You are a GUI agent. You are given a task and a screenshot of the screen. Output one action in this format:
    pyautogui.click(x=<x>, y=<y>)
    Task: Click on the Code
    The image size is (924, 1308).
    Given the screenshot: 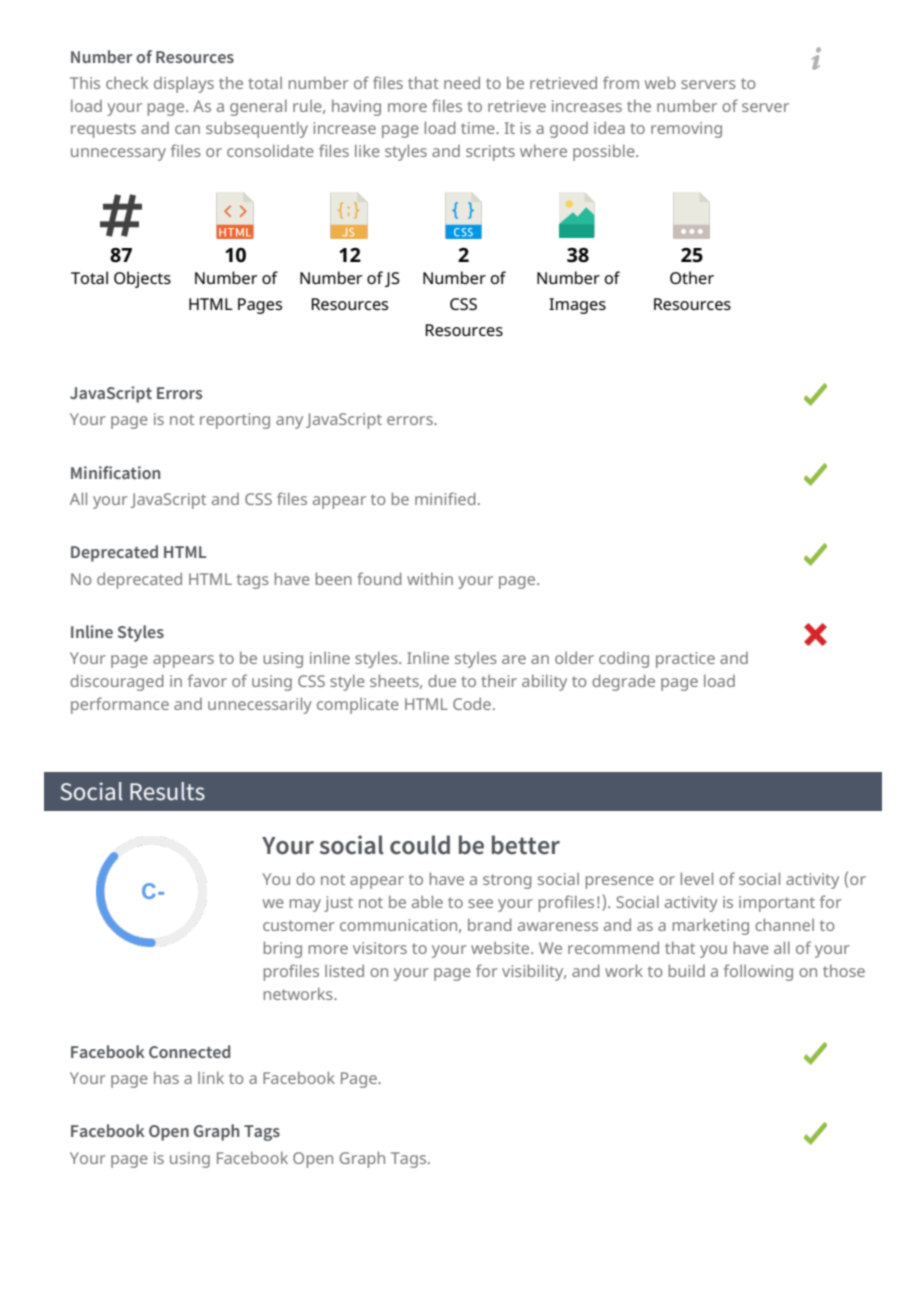 What is the action you would take?
    pyautogui.click(x=472, y=703)
